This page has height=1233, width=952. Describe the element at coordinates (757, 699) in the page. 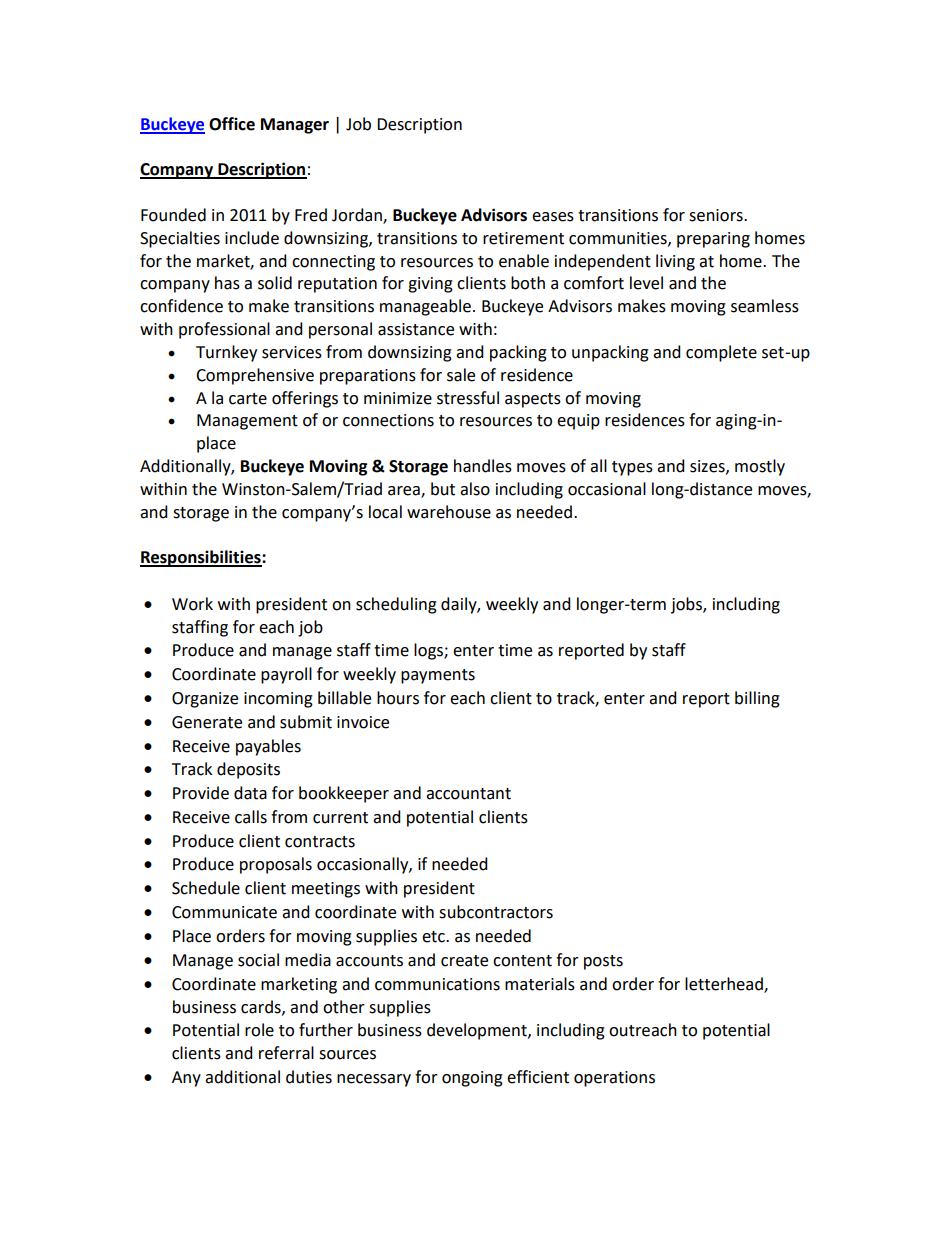

I see `billing` at that location.
